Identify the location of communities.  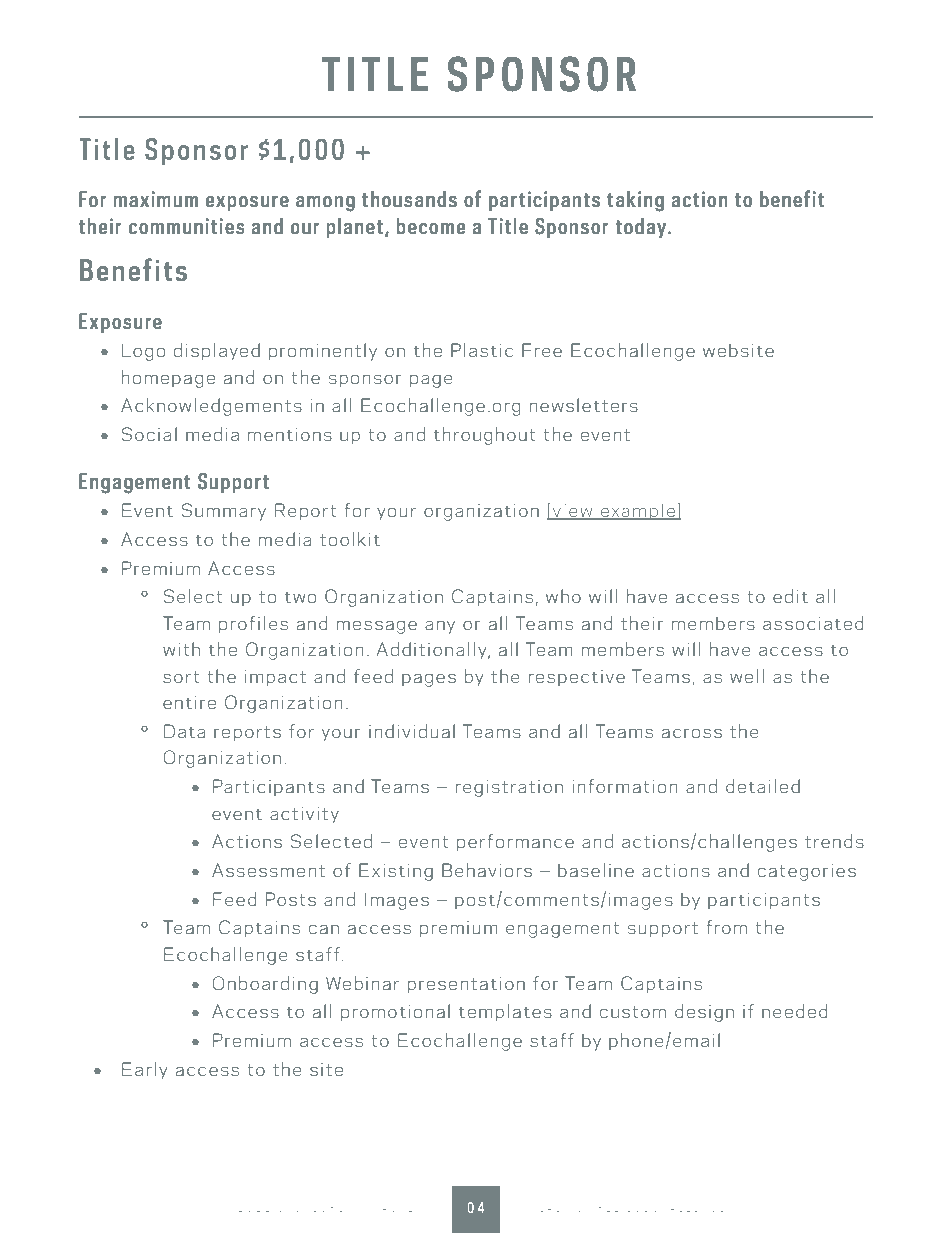
(187, 226).
